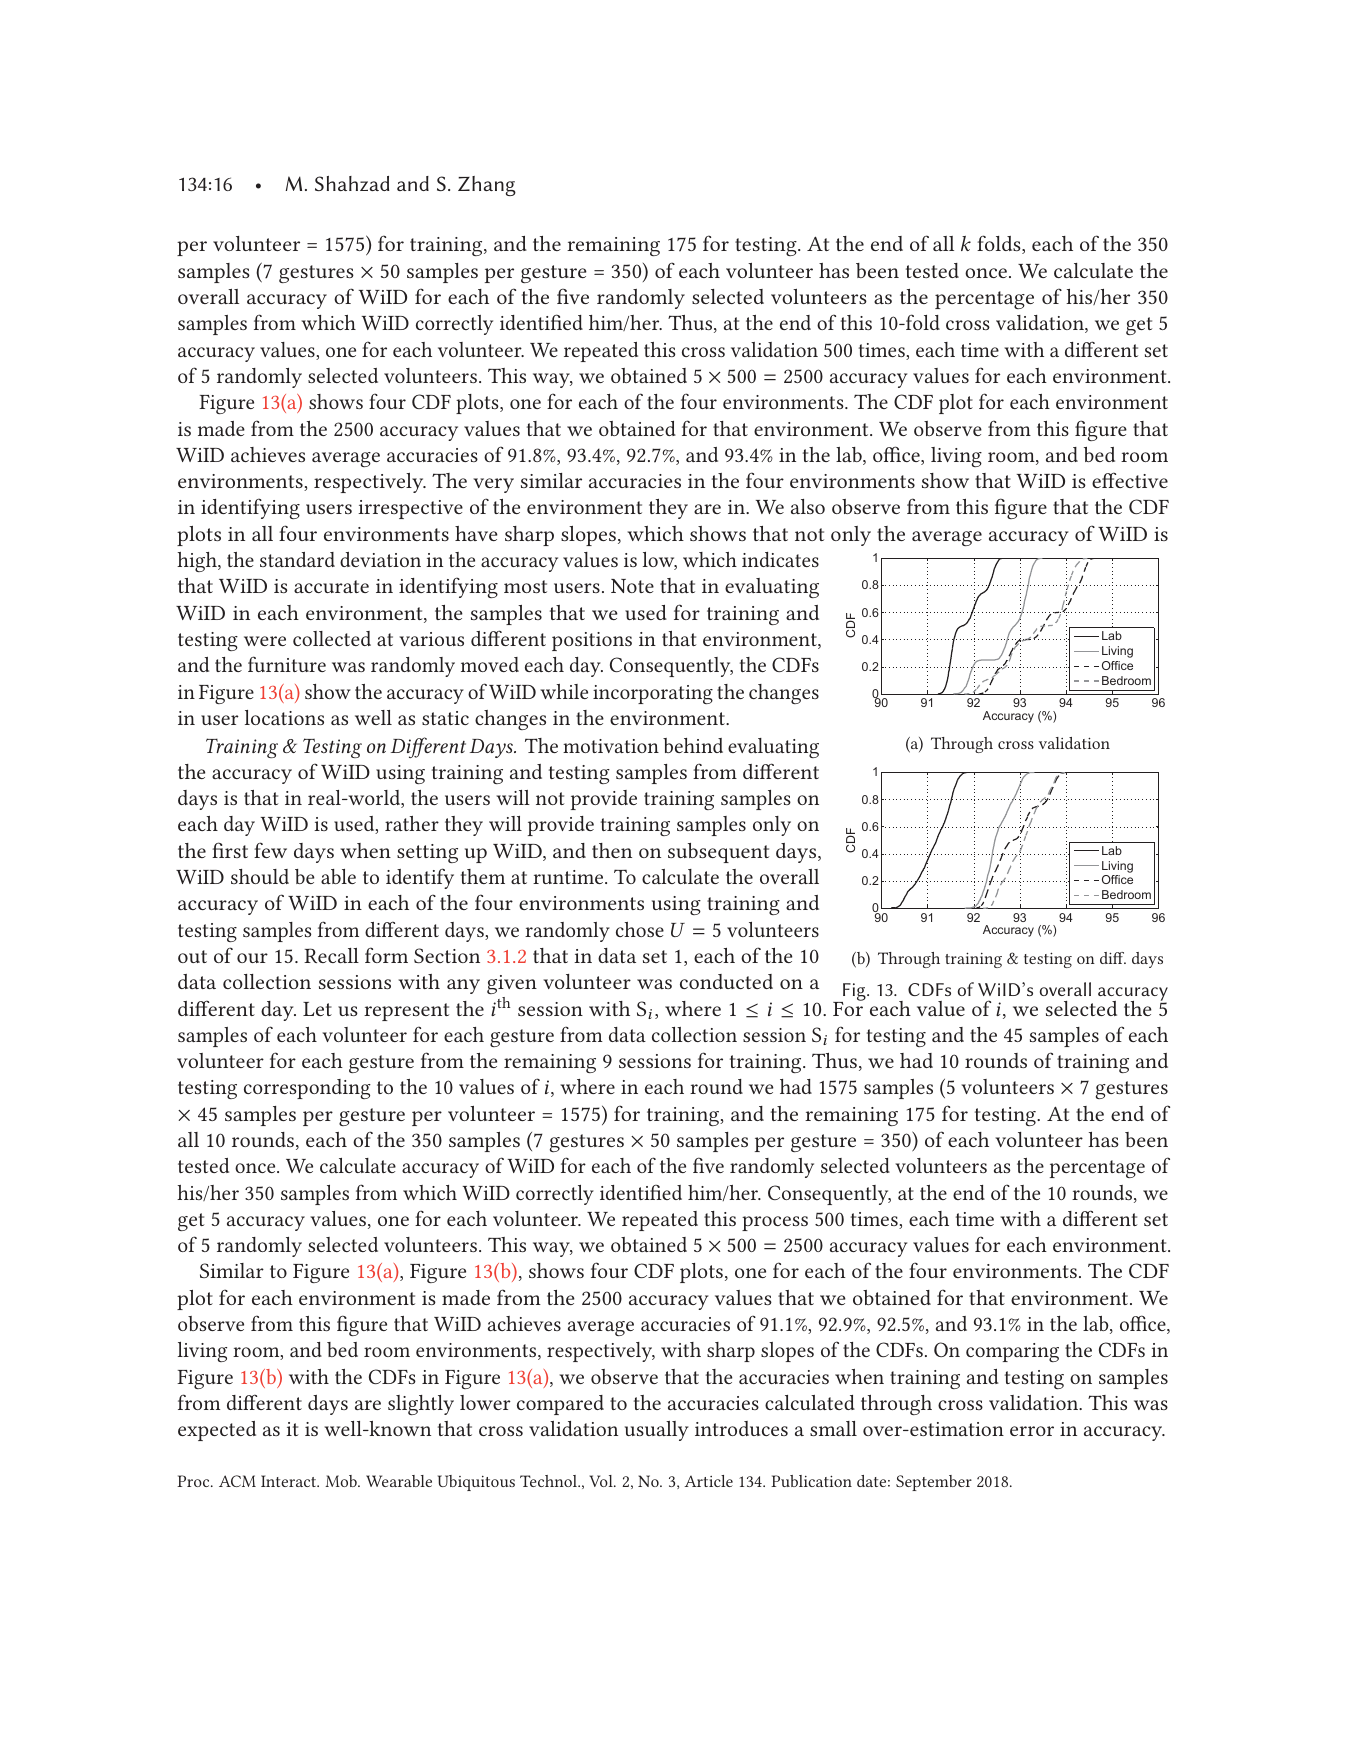 Image resolution: width=1346 pixels, height=1742 pixels. I want to click on Note, so click(632, 586).
